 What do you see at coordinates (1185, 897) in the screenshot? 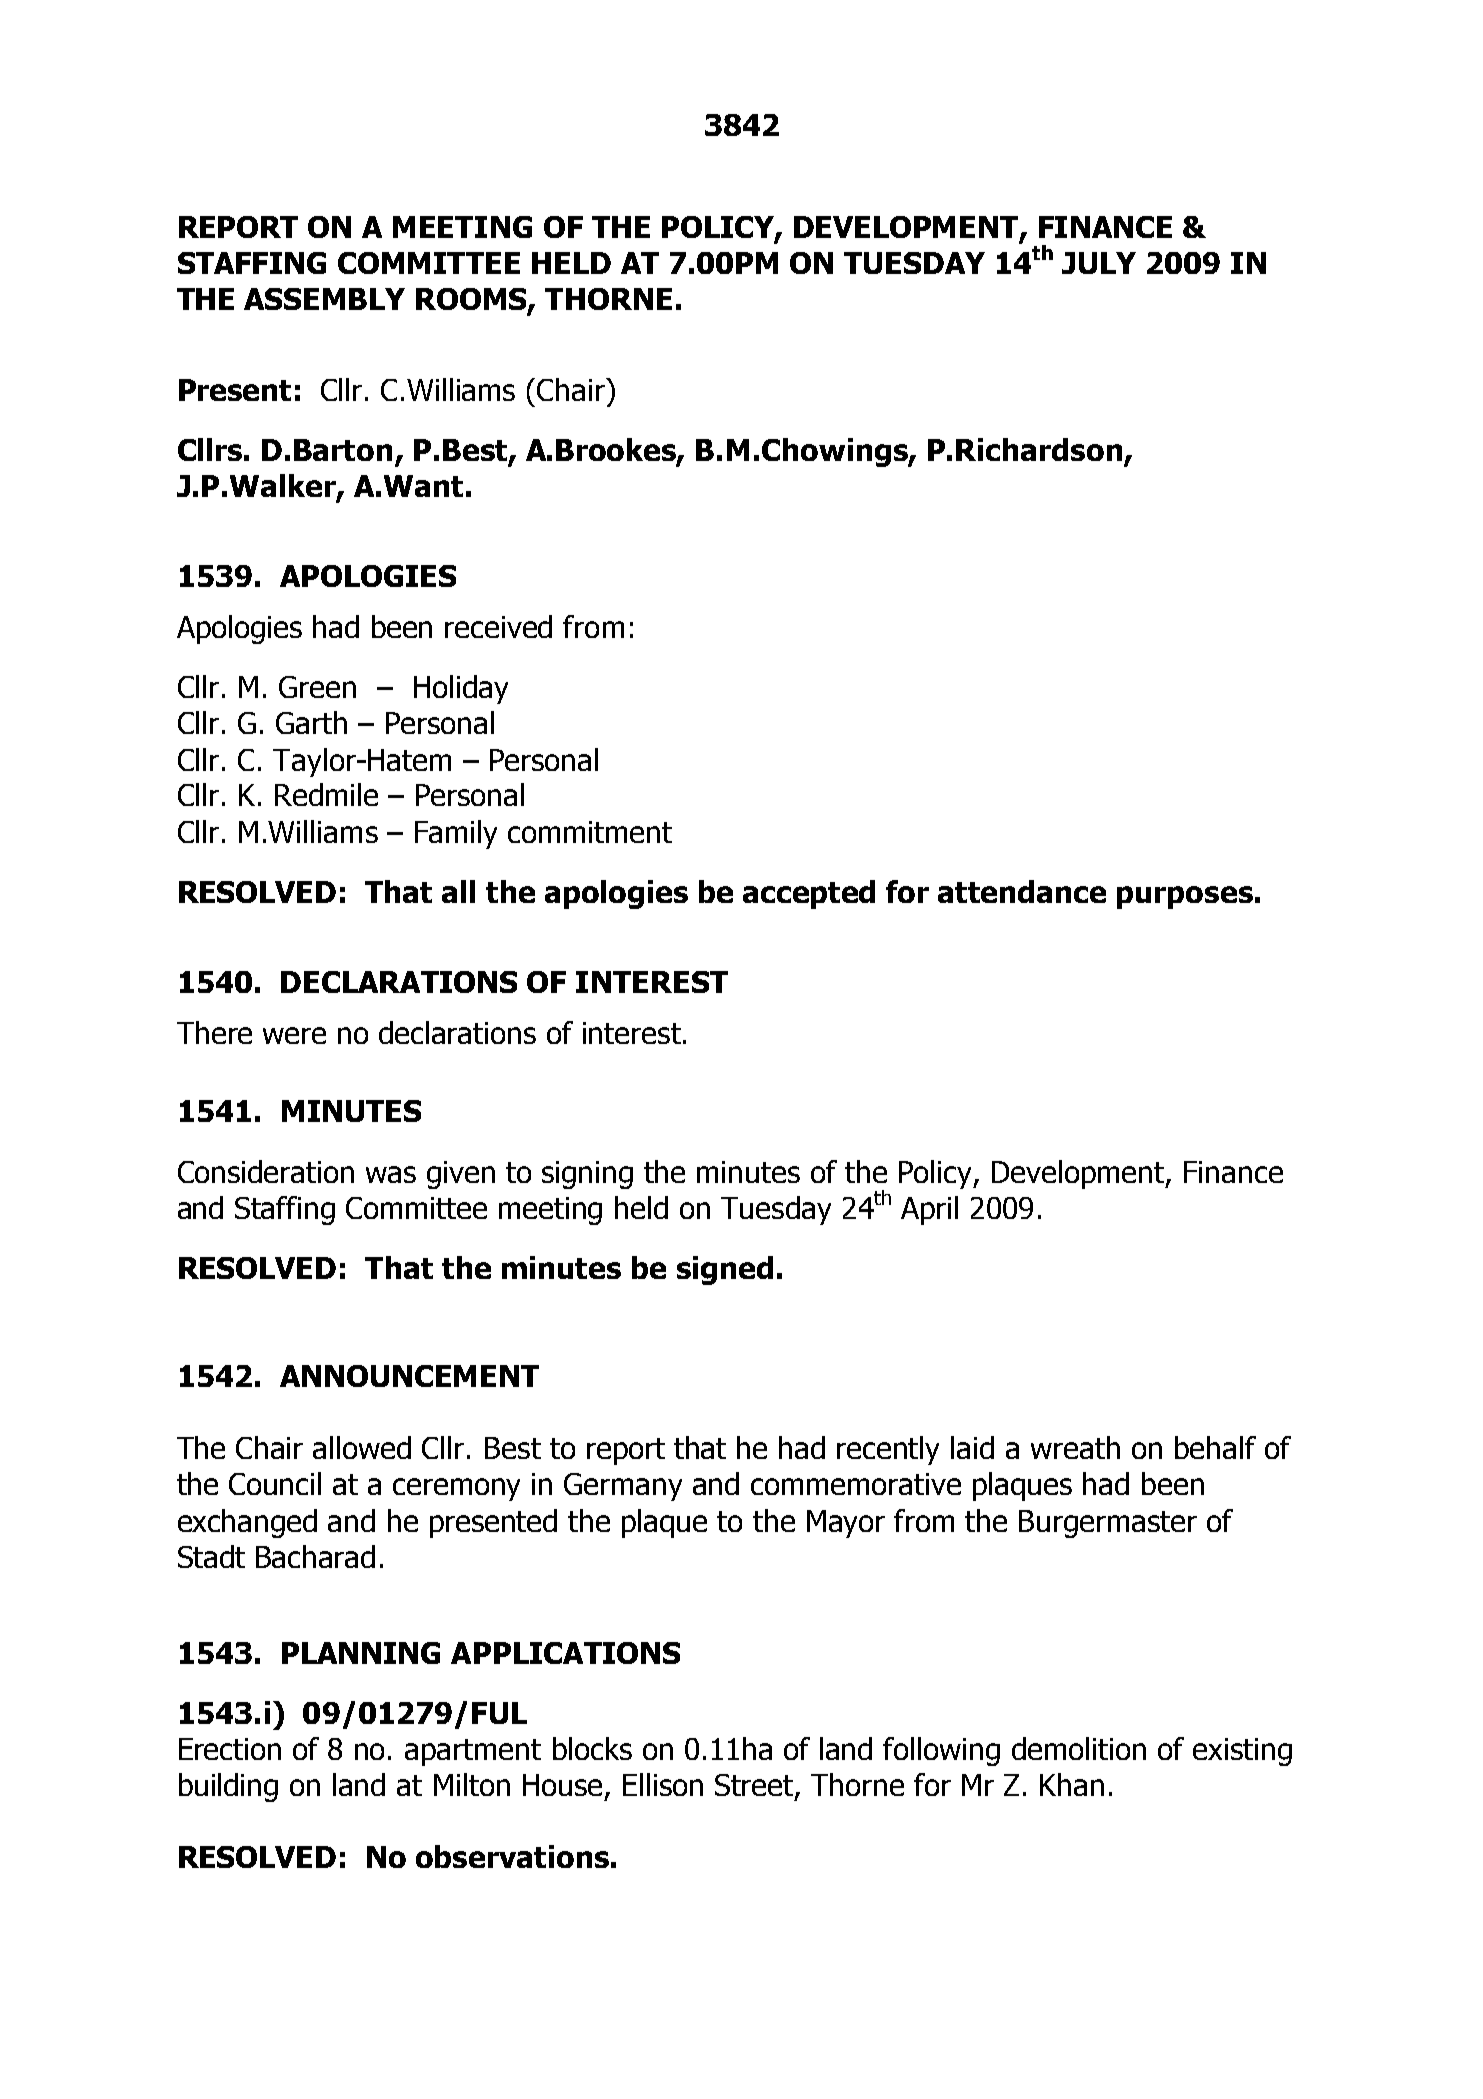
I see `purposes` at bounding box center [1185, 897].
